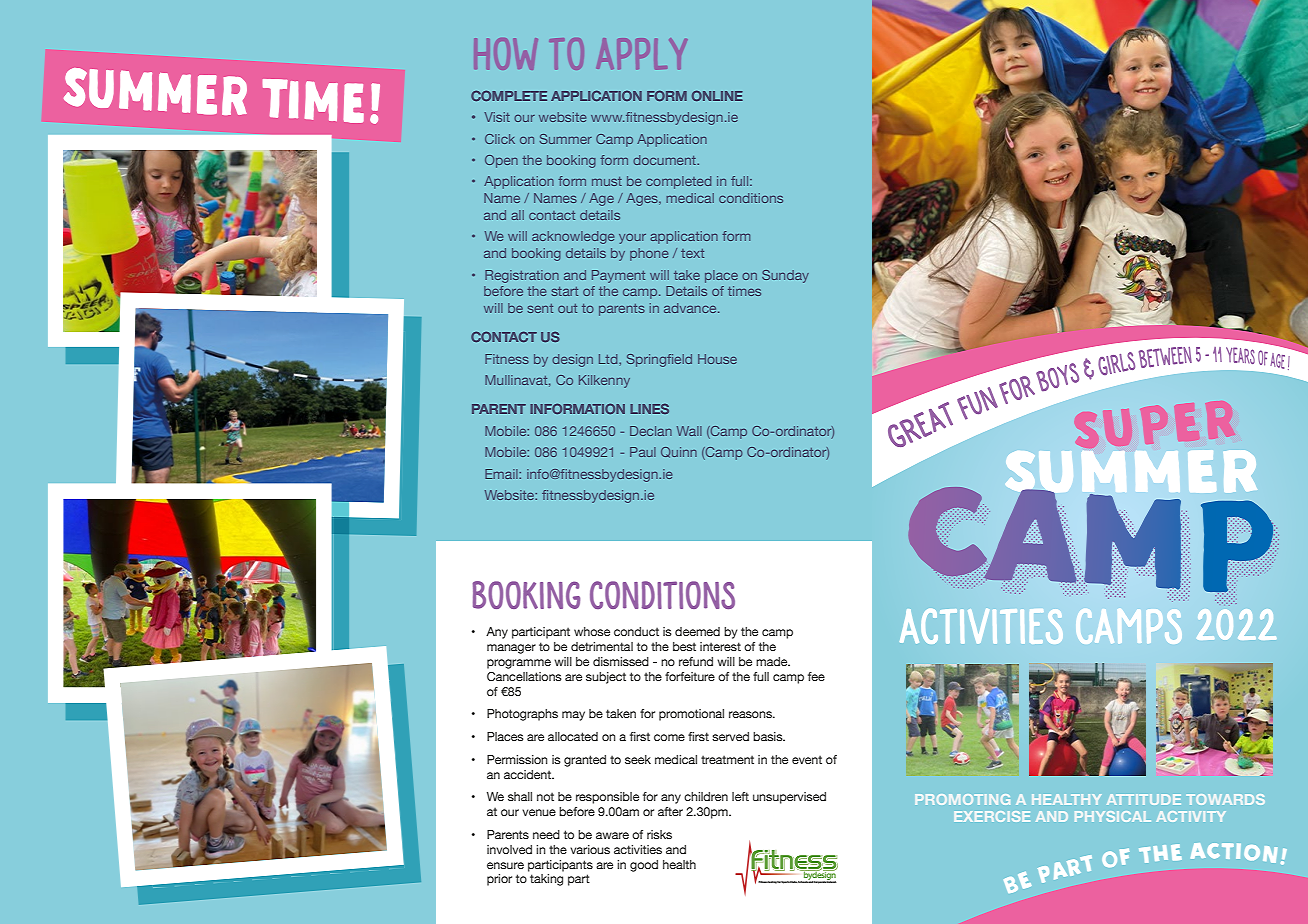  Describe the element at coordinates (643, 452) in the screenshot. I see `Paul` at that location.
